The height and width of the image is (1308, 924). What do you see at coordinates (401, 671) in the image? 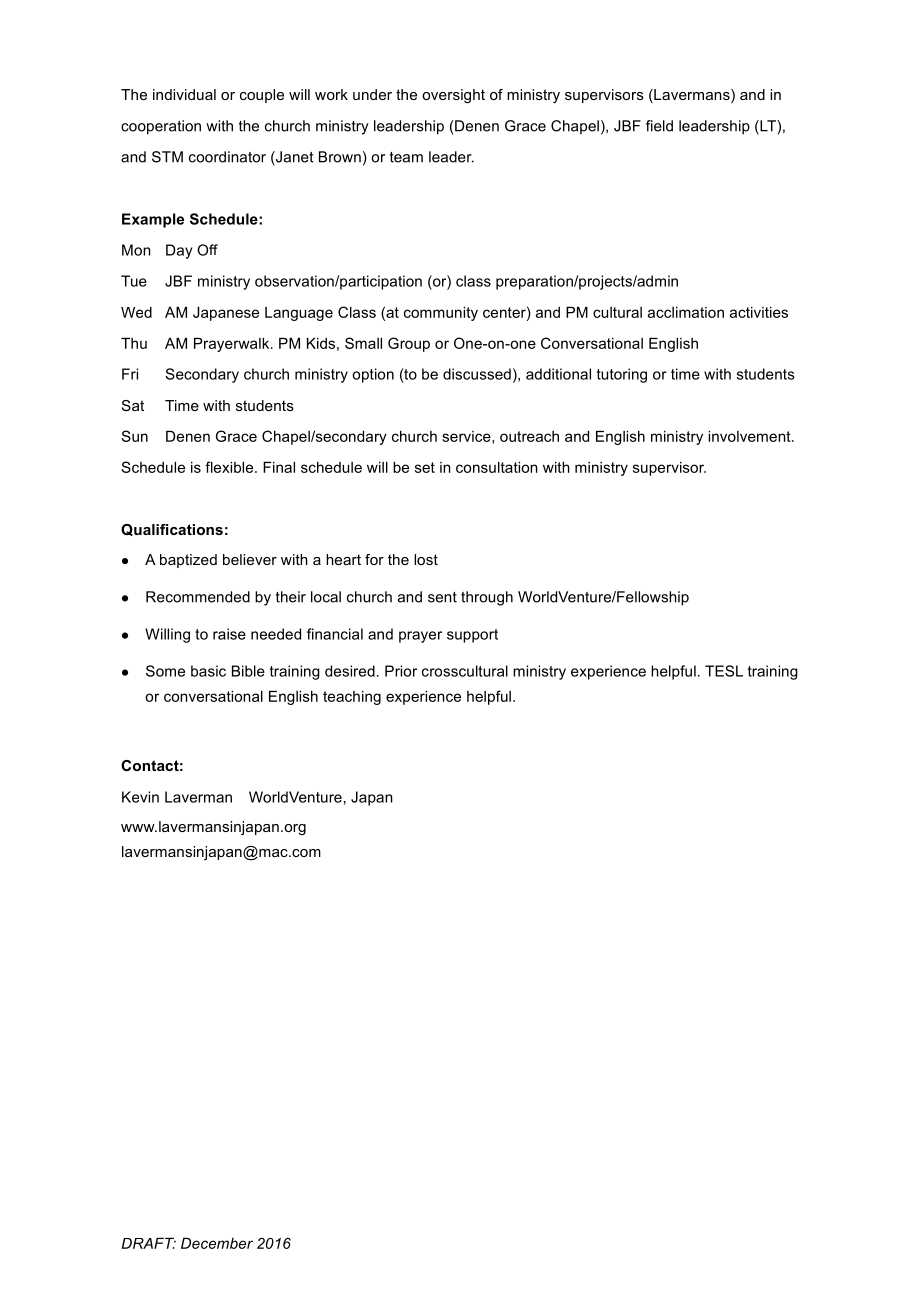
I see `Prior` at bounding box center [401, 671].
